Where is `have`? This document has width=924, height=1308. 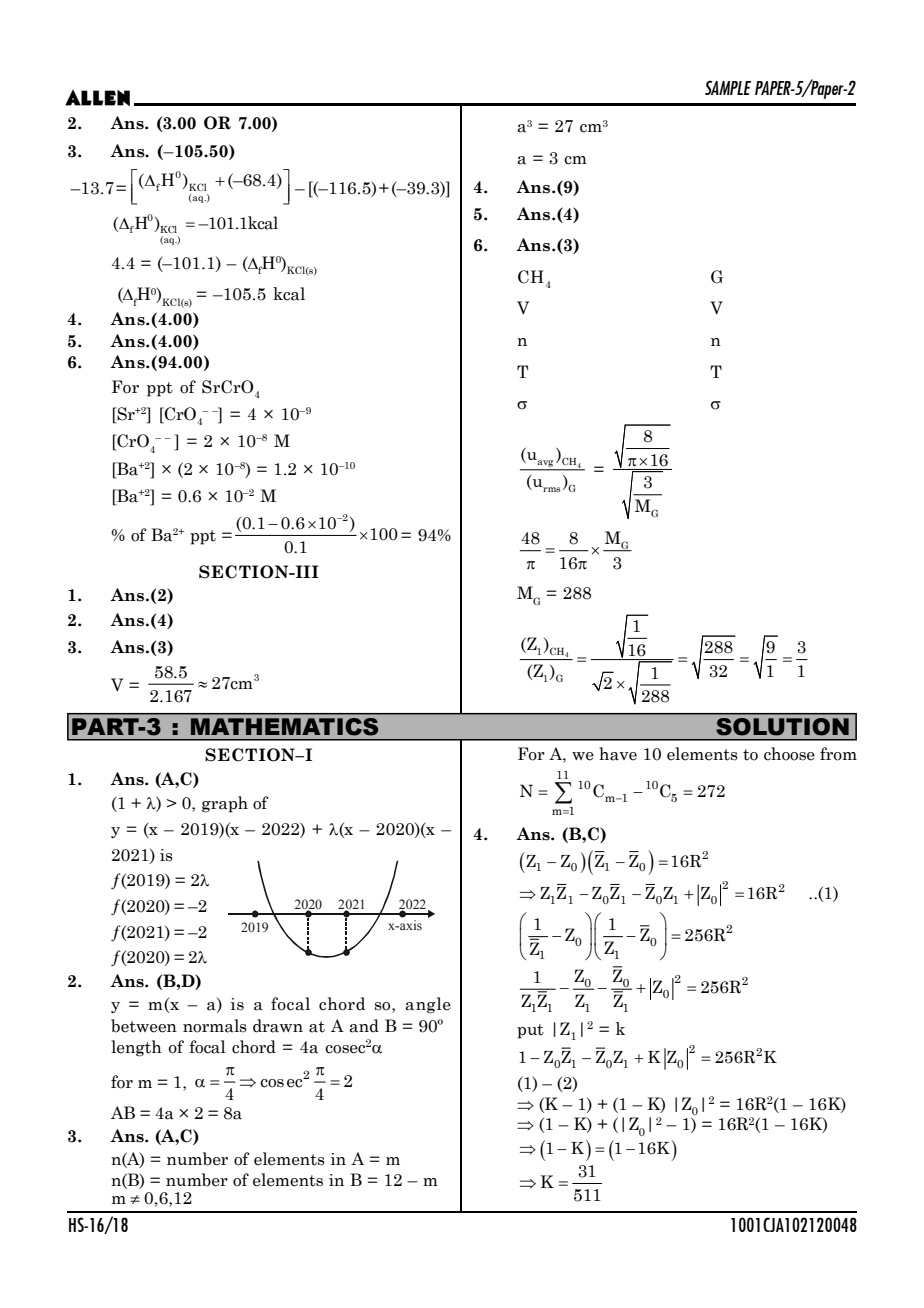
have is located at coordinates (618, 754).
